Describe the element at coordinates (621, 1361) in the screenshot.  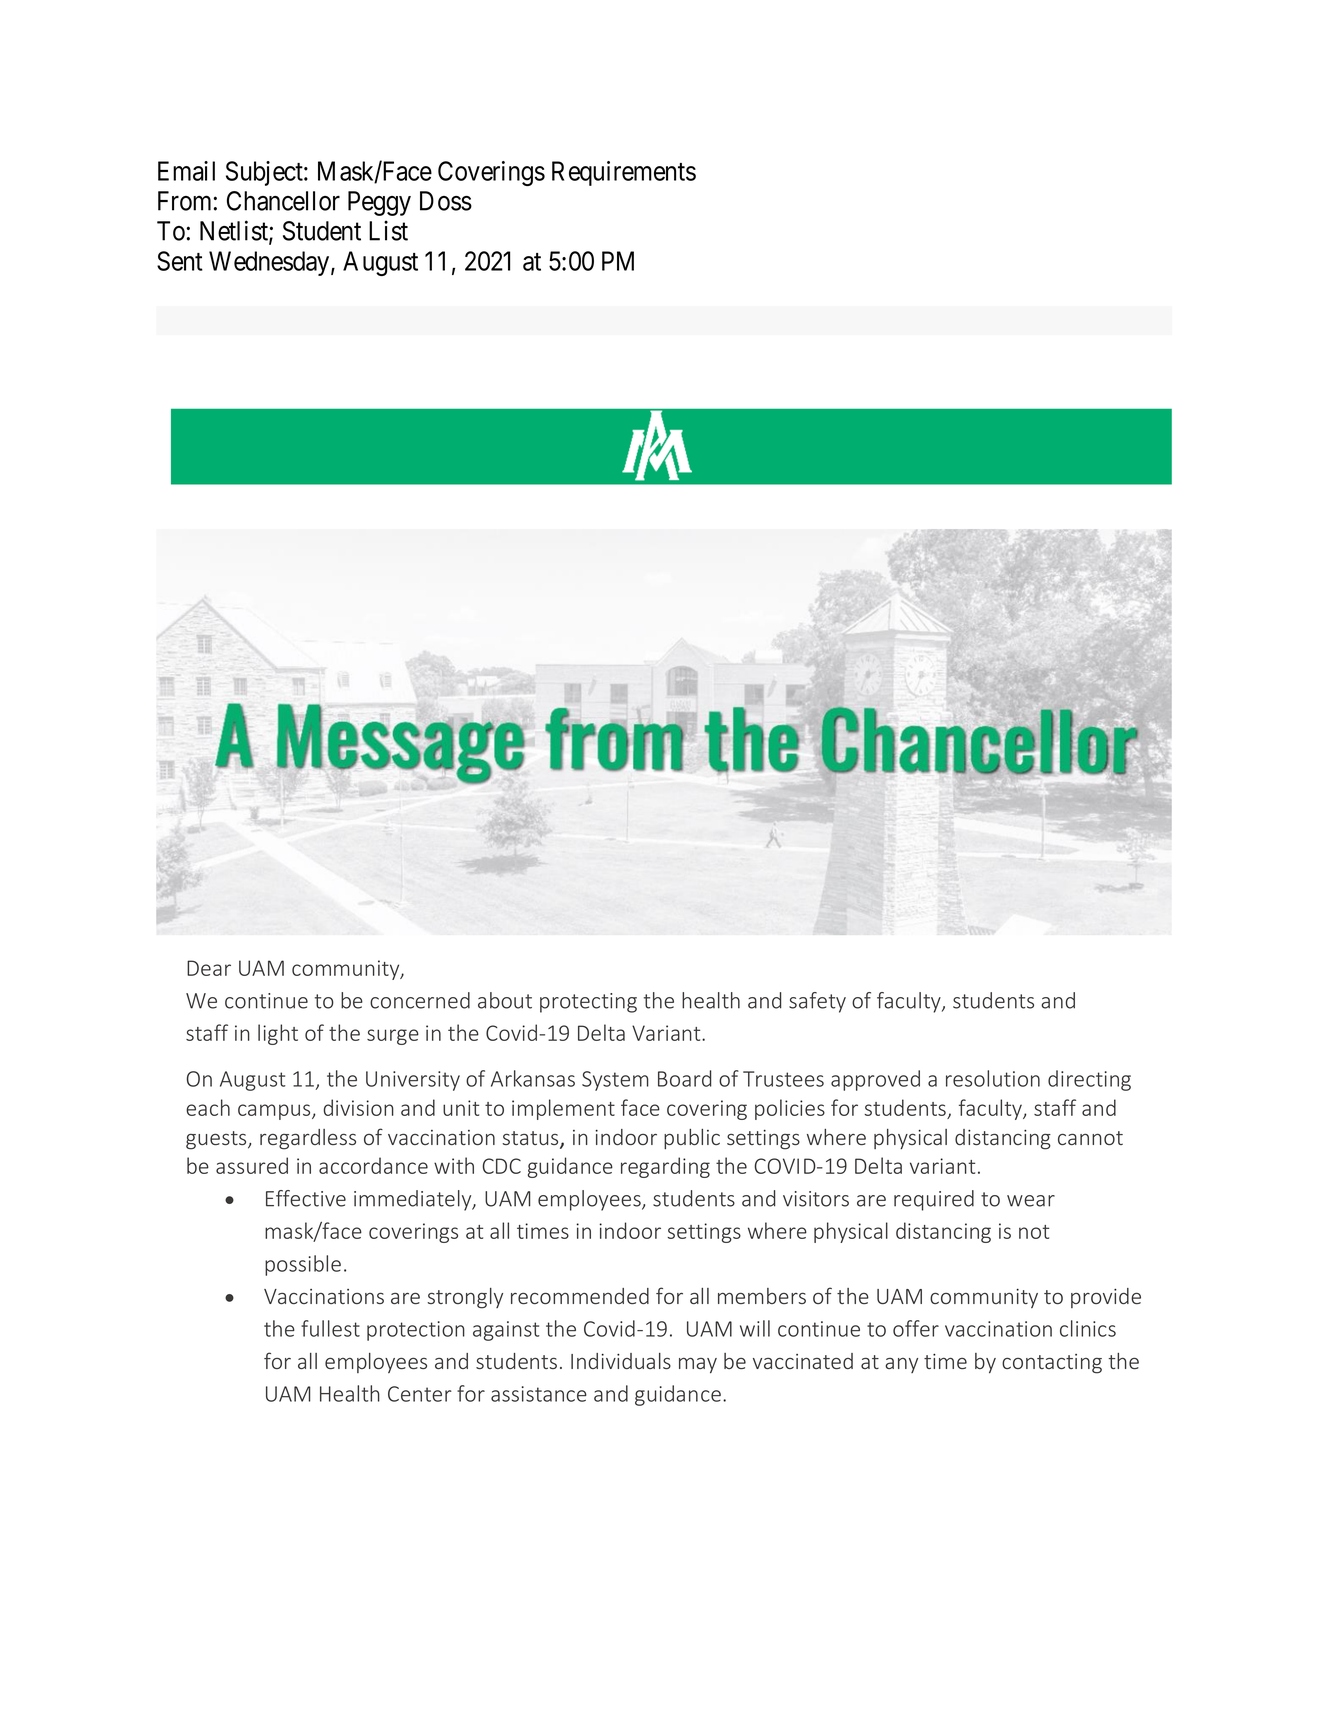
I see `Individuals` at that location.
